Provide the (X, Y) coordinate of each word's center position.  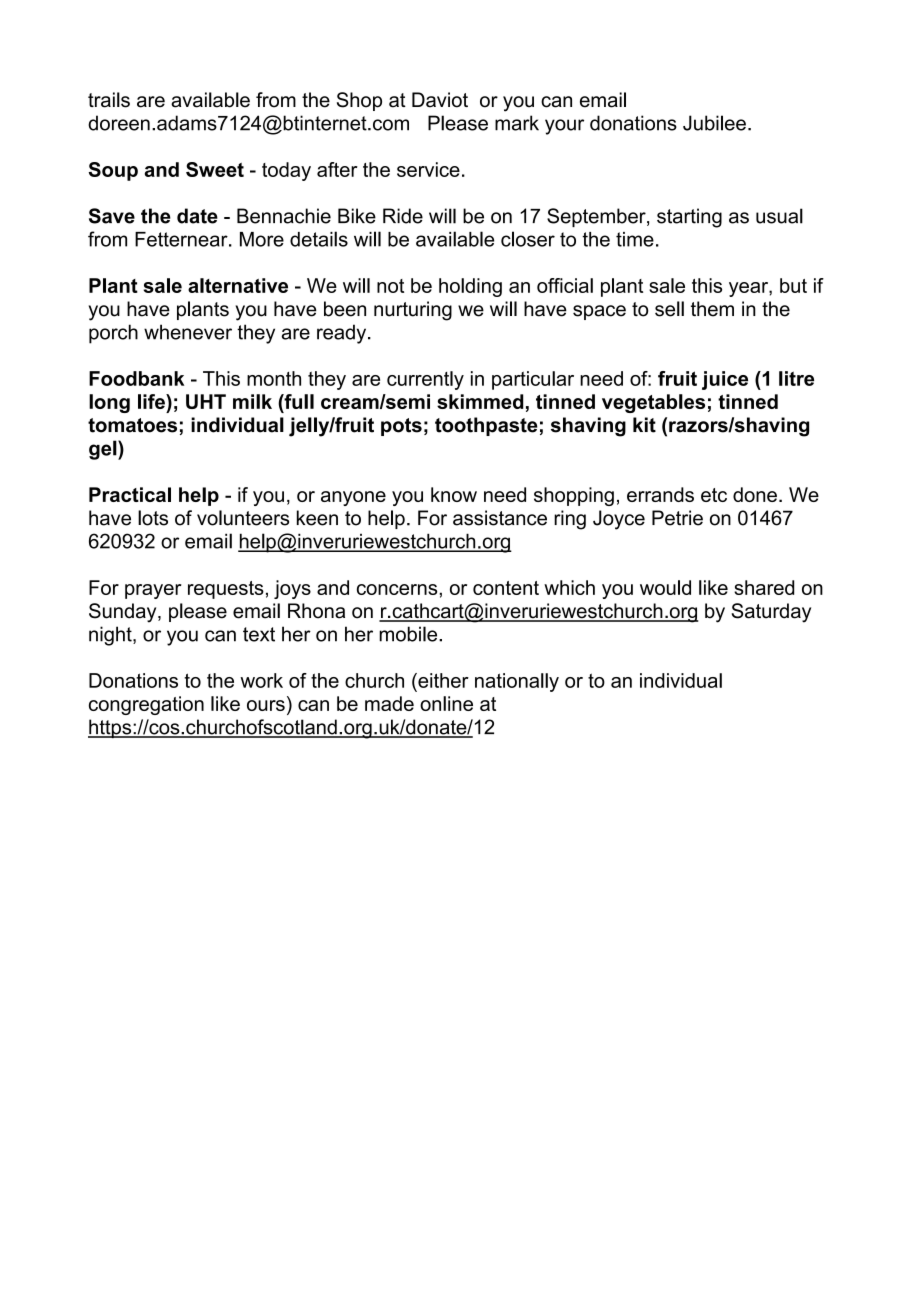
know (454, 494)
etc (714, 495)
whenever (188, 332)
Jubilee (714, 123)
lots (153, 518)
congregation (146, 705)
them (712, 309)
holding (470, 287)
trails (109, 100)
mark (517, 123)
